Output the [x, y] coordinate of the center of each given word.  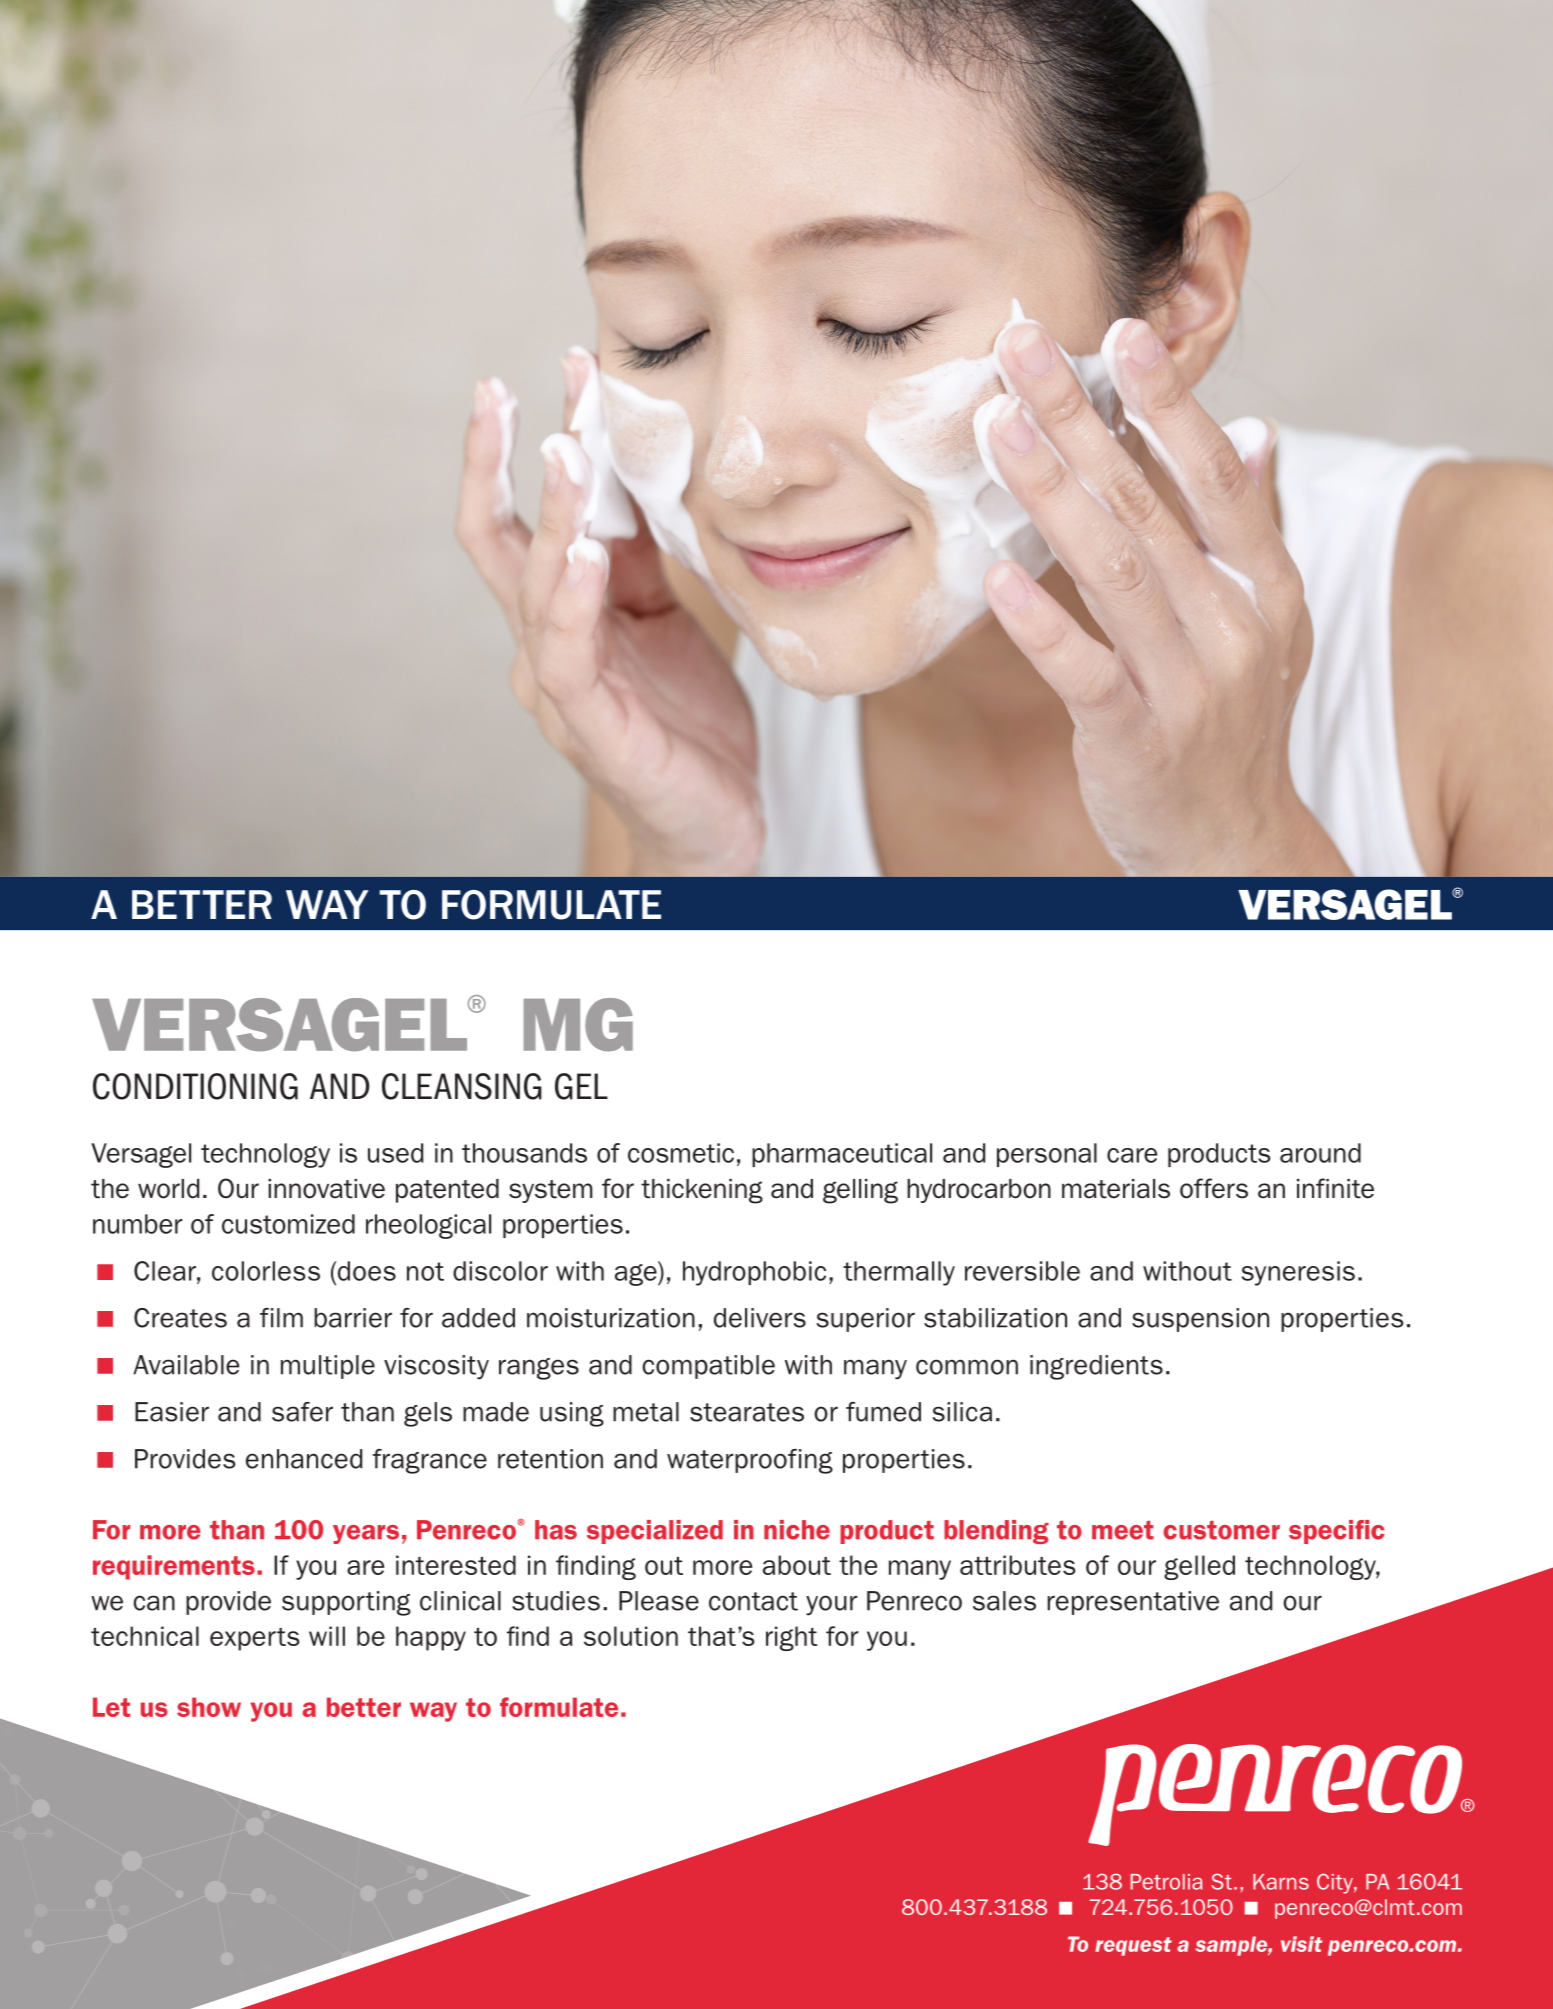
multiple [328, 1367]
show [209, 1707]
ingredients [1096, 1367]
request [1133, 1946]
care [1132, 1155]
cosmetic [681, 1153]
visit [1301, 1944]
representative [1133, 1603]
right [791, 1638]
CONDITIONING [195, 1086]
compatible [708, 1367]
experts [255, 1639]
